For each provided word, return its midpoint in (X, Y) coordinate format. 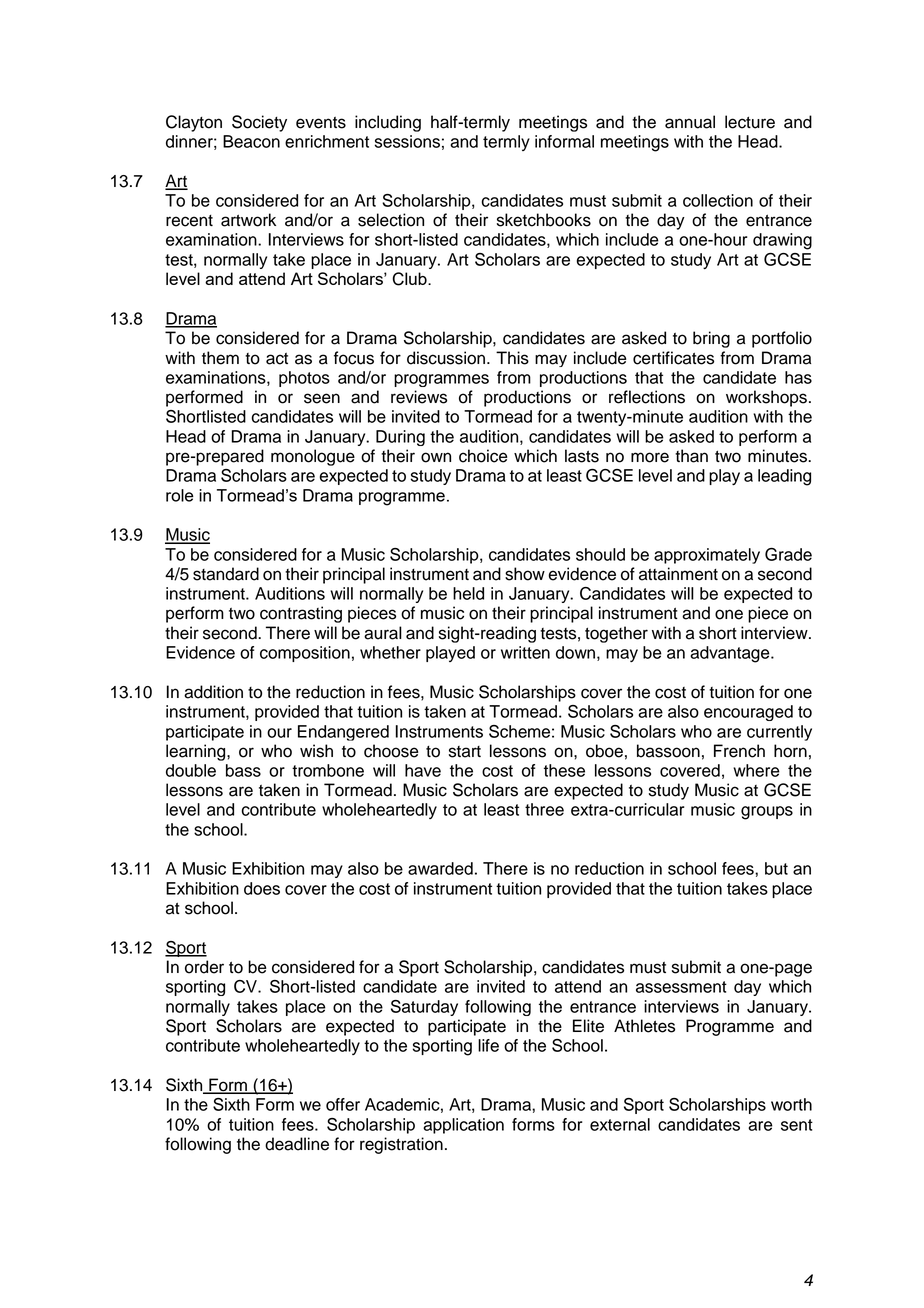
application (463, 1126)
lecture (750, 122)
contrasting (301, 614)
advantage (731, 654)
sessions (407, 141)
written (525, 652)
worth (791, 1104)
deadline (297, 1144)
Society (259, 123)
